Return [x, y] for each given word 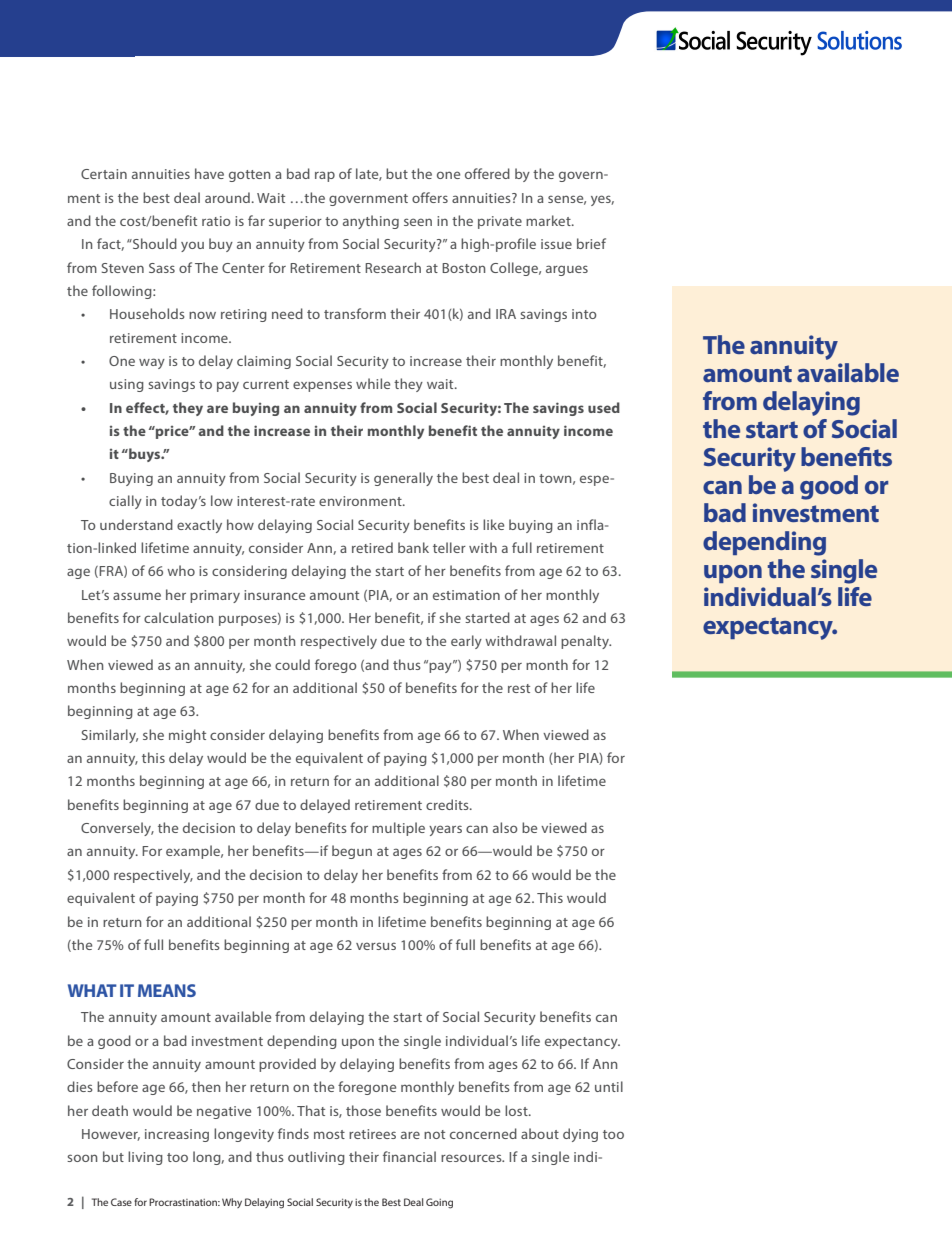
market [549, 220]
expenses [322, 386]
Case [121, 1202]
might [187, 736]
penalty [586, 642]
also [505, 827]
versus [376, 946]
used [604, 407]
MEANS [167, 990]
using [127, 385]
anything [371, 222]
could [292, 664]
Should [154, 243]
